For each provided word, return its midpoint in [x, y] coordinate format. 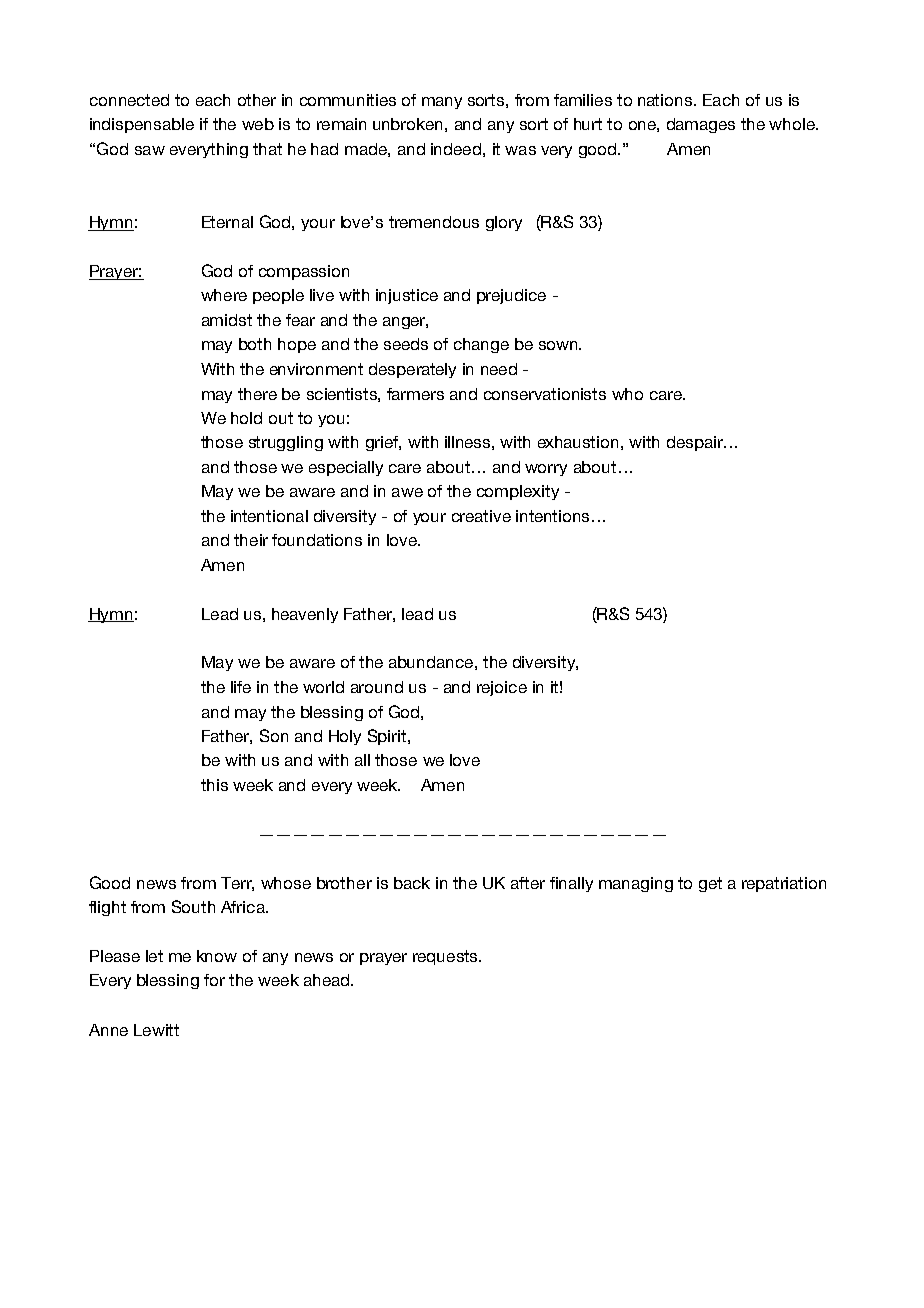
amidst [227, 320]
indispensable [142, 125]
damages [701, 125]
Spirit [387, 737]
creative [481, 516]
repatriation [784, 884]
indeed [456, 149]
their [251, 540]
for [214, 980]
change [481, 345]
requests [446, 957]
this [214, 785]
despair [696, 443]
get [710, 884]
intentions [552, 516]
